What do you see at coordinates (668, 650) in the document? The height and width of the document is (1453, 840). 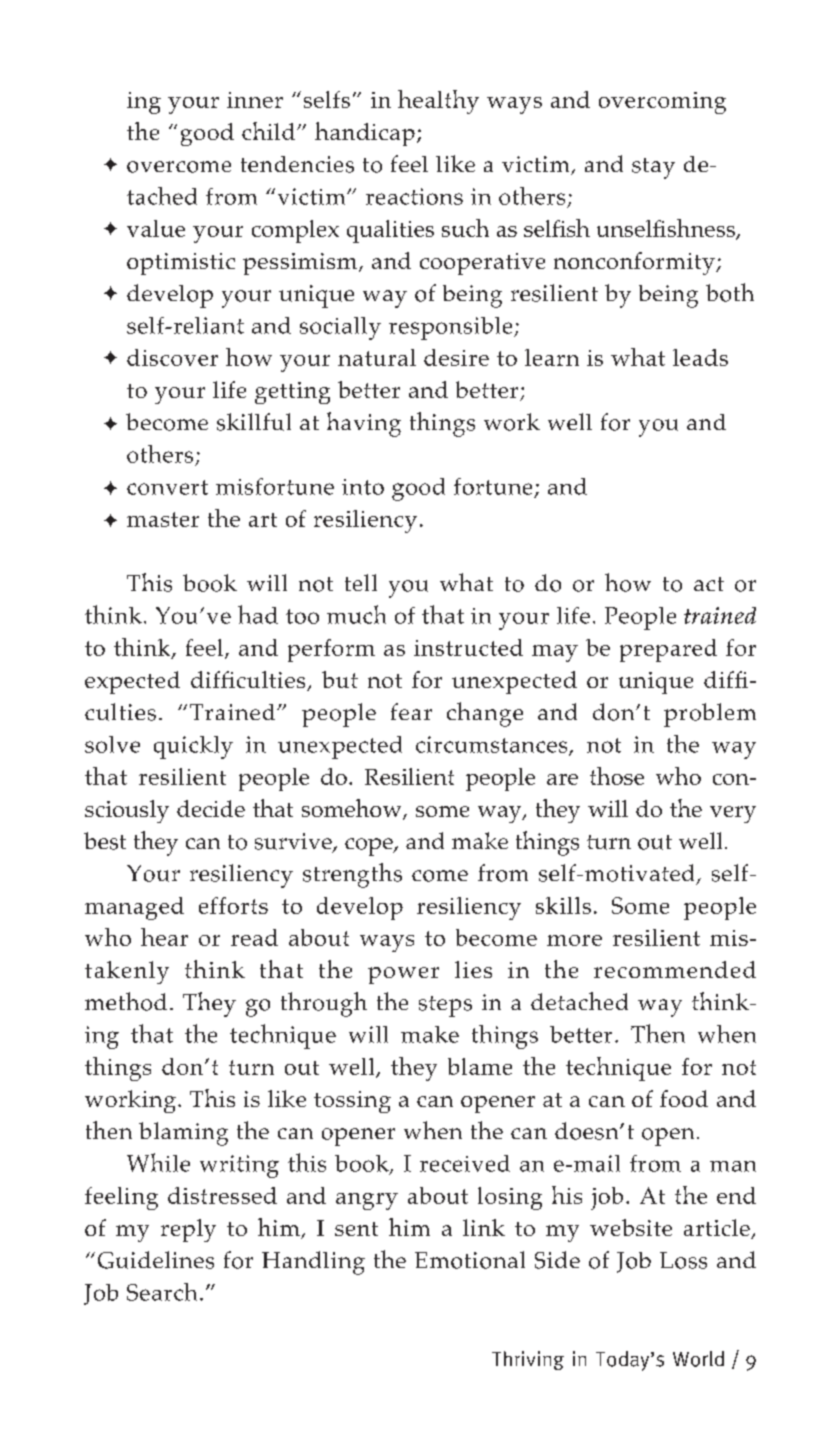 I see `prepared` at bounding box center [668, 650].
